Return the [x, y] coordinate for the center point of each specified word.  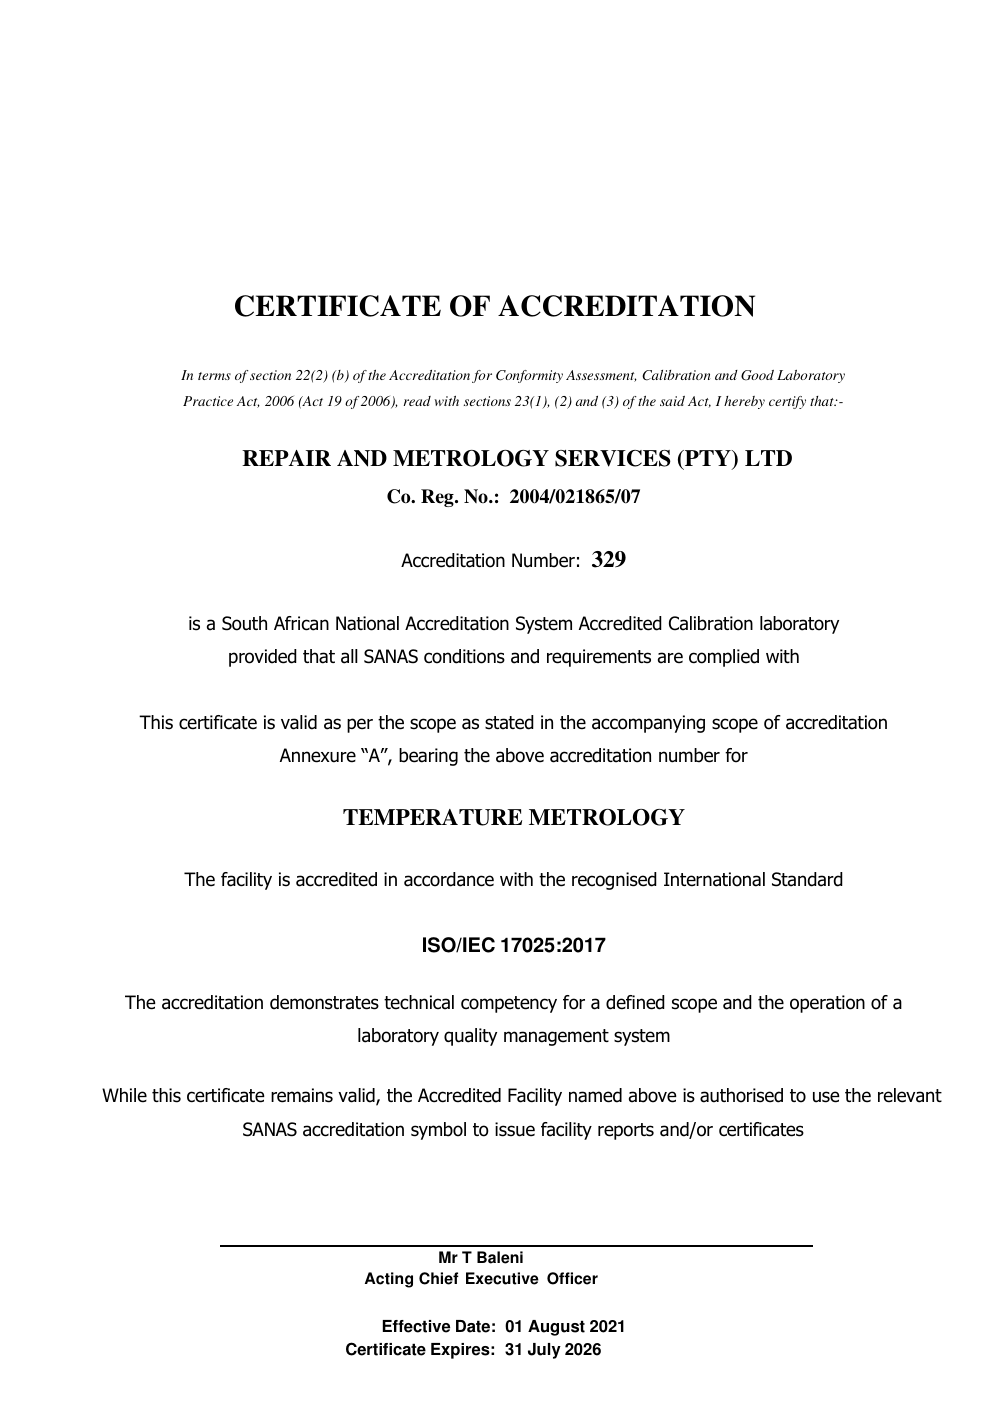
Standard [807, 879]
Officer [572, 1278]
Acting [389, 1280]
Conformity [529, 376]
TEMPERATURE [432, 817]
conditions [464, 656]
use [826, 1097]
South [244, 623]
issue [515, 1129]
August [556, 1328]
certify [787, 402]
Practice [208, 401]
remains [302, 1095]
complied [724, 658]
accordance [449, 879]
